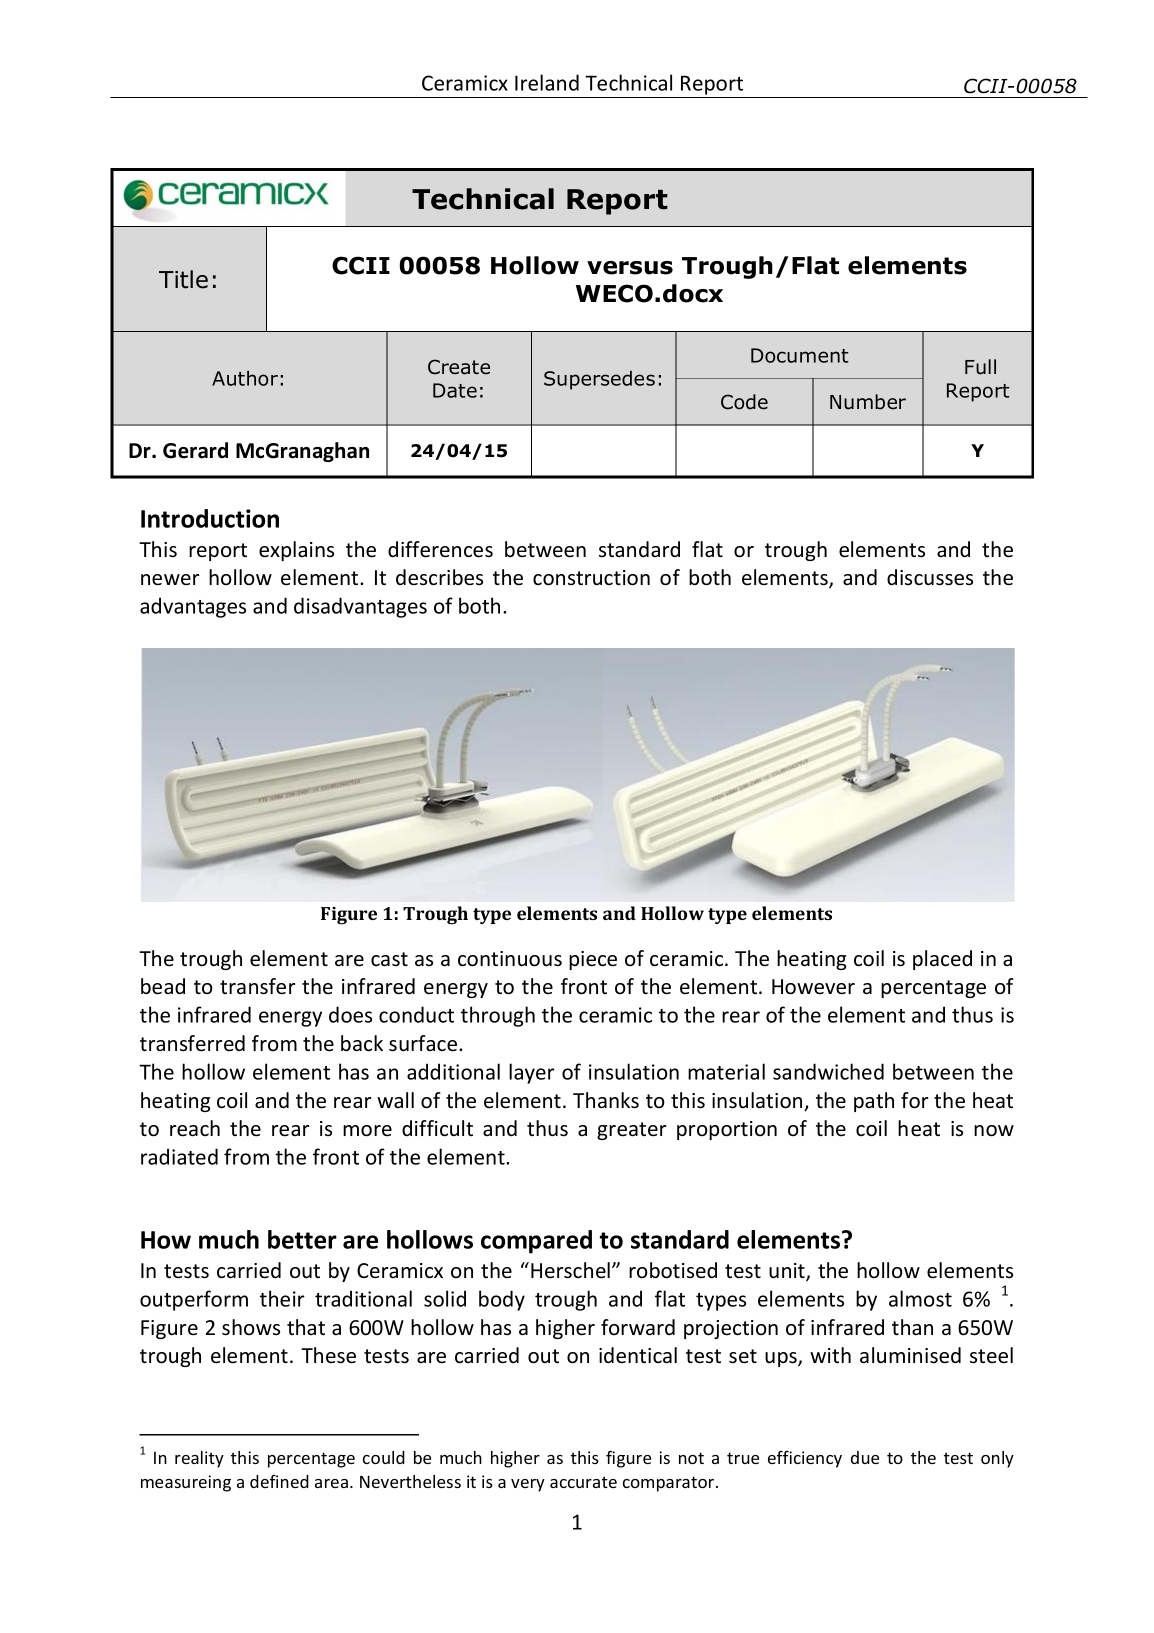 This screenshot has width=1154, height=1633. What do you see at coordinates (583, 1482) in the screenshot?
I see `accurate` at bounding box center [583, 1482].
